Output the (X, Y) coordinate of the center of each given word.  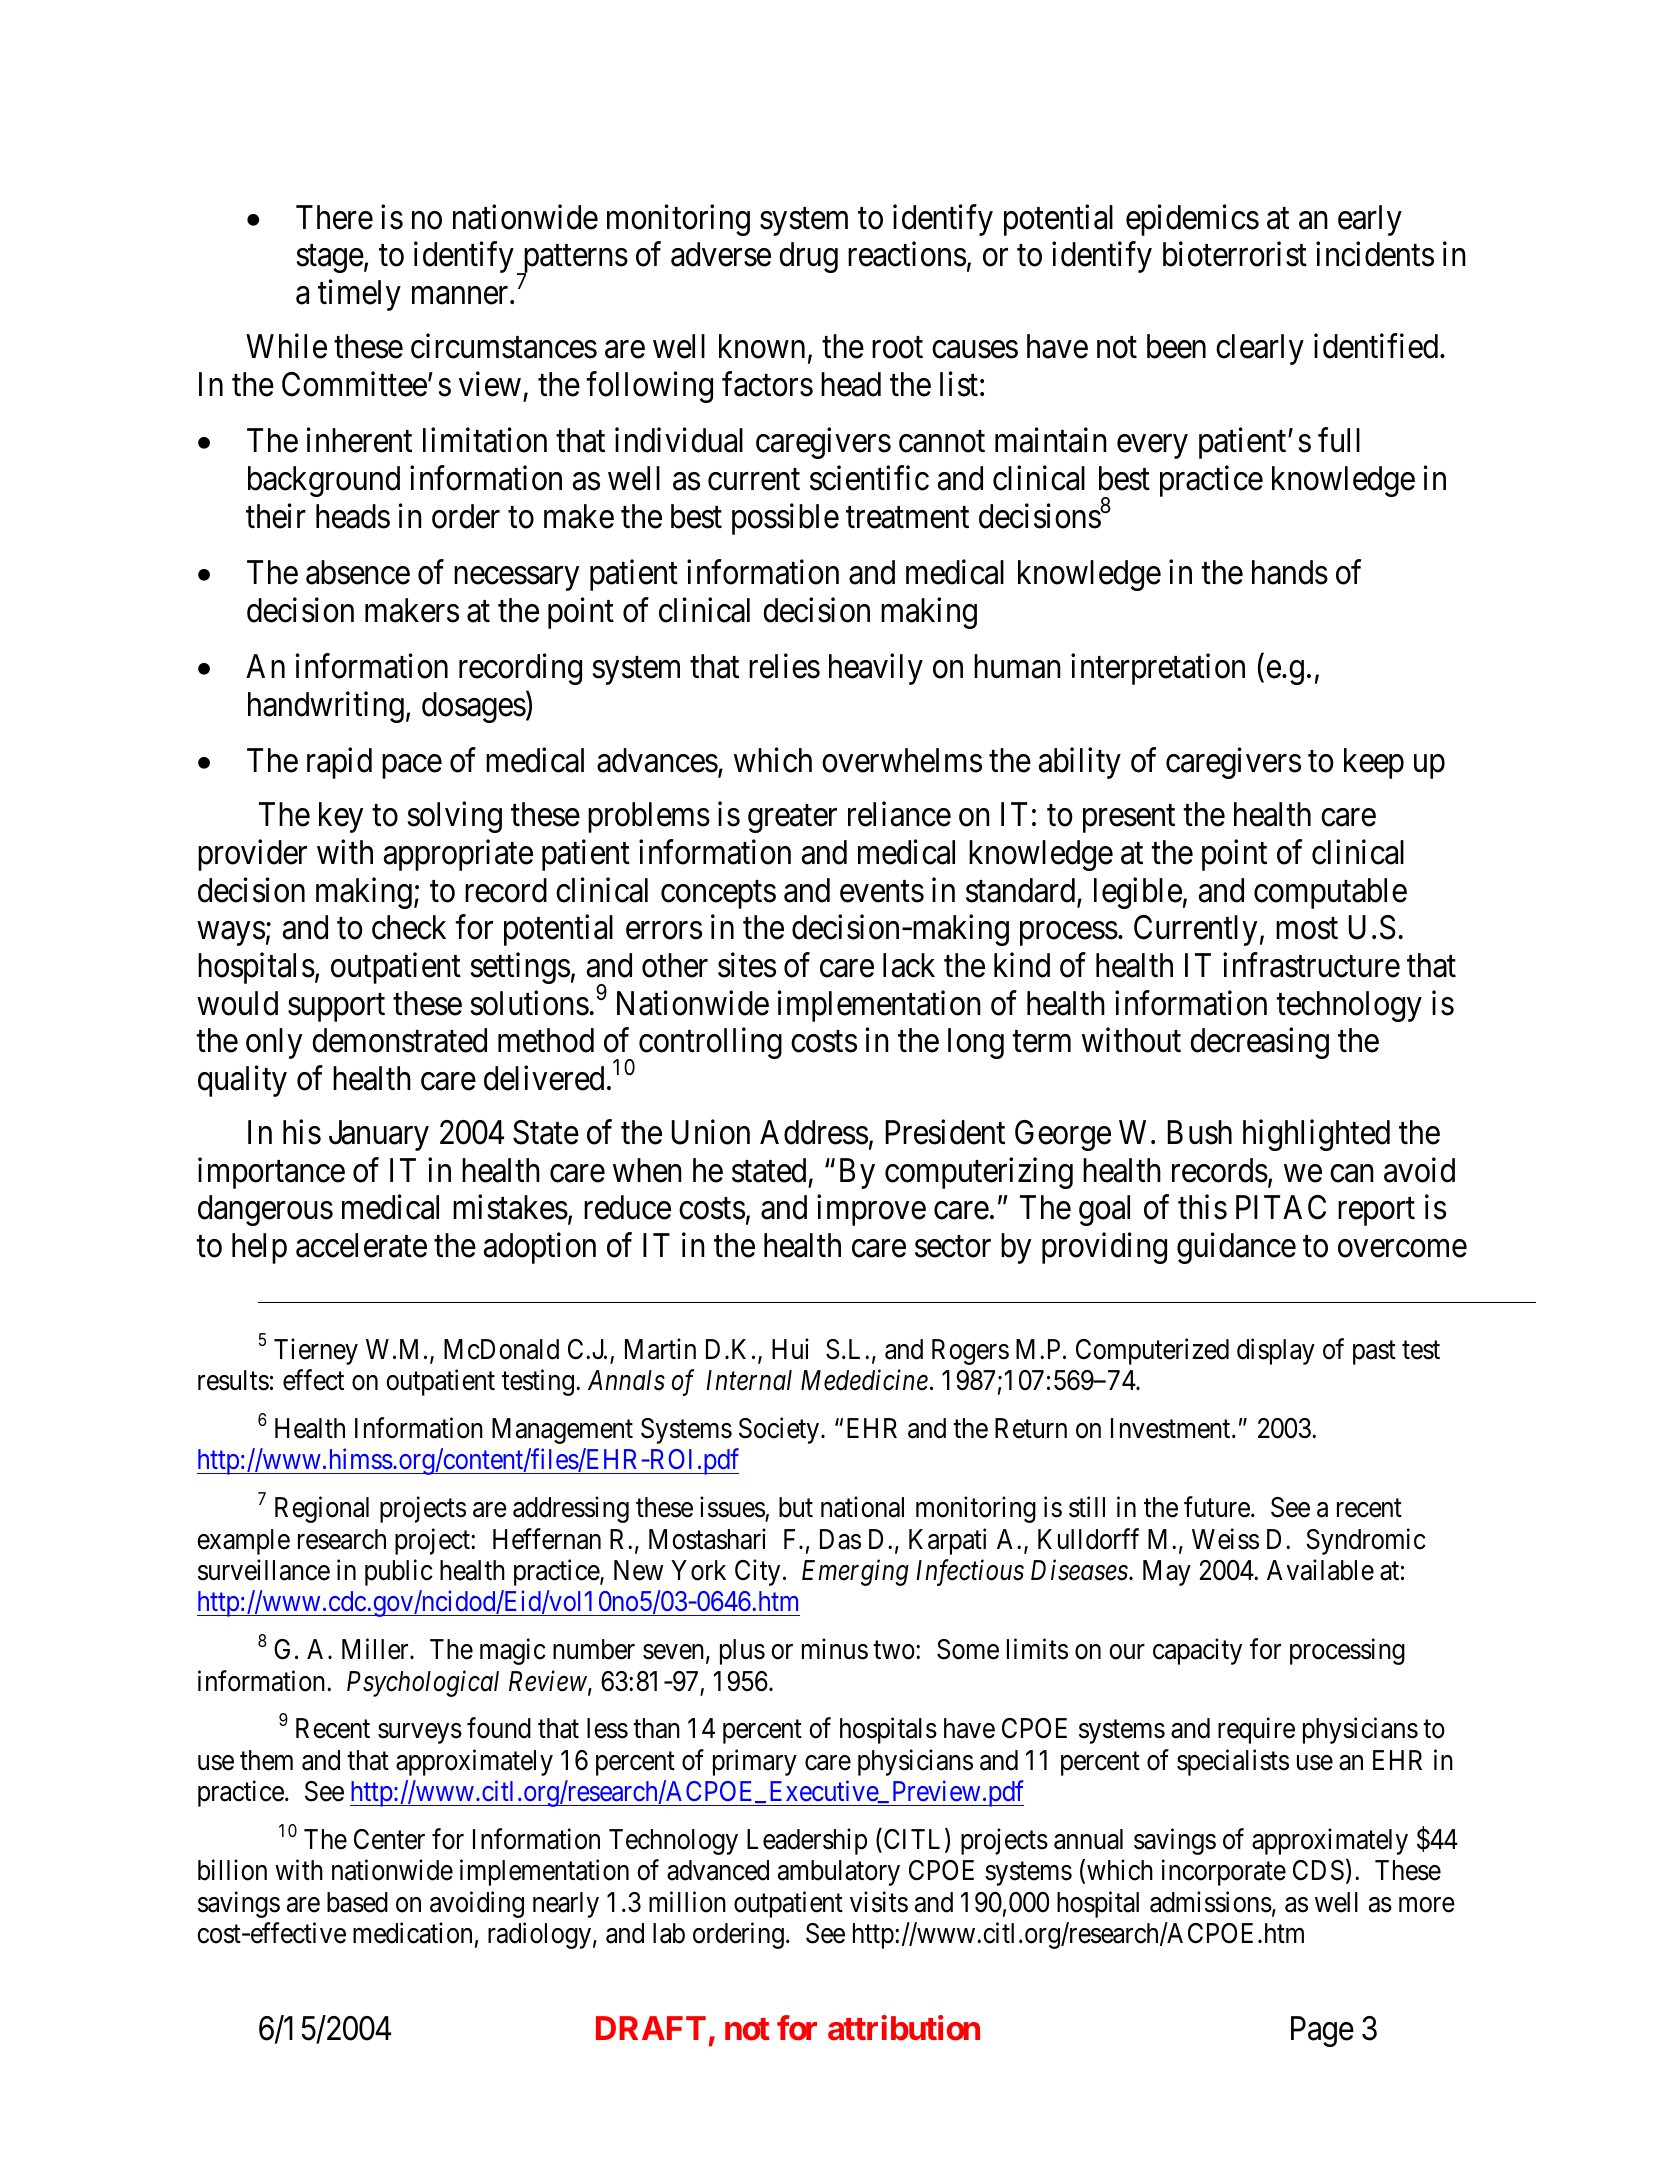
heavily (876, 669)
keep (1374, 763)
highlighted (1316, 1135)
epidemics (1192, 220)
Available (1320, 1570)
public (399, 1572)
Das (840, 1539)
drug (808, 257)
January (379, 1135)
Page (1322, 2032)
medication (412, 1933)
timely (359, 295)
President (945, 1132)
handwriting (326, 707)
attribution (904, 2028)
